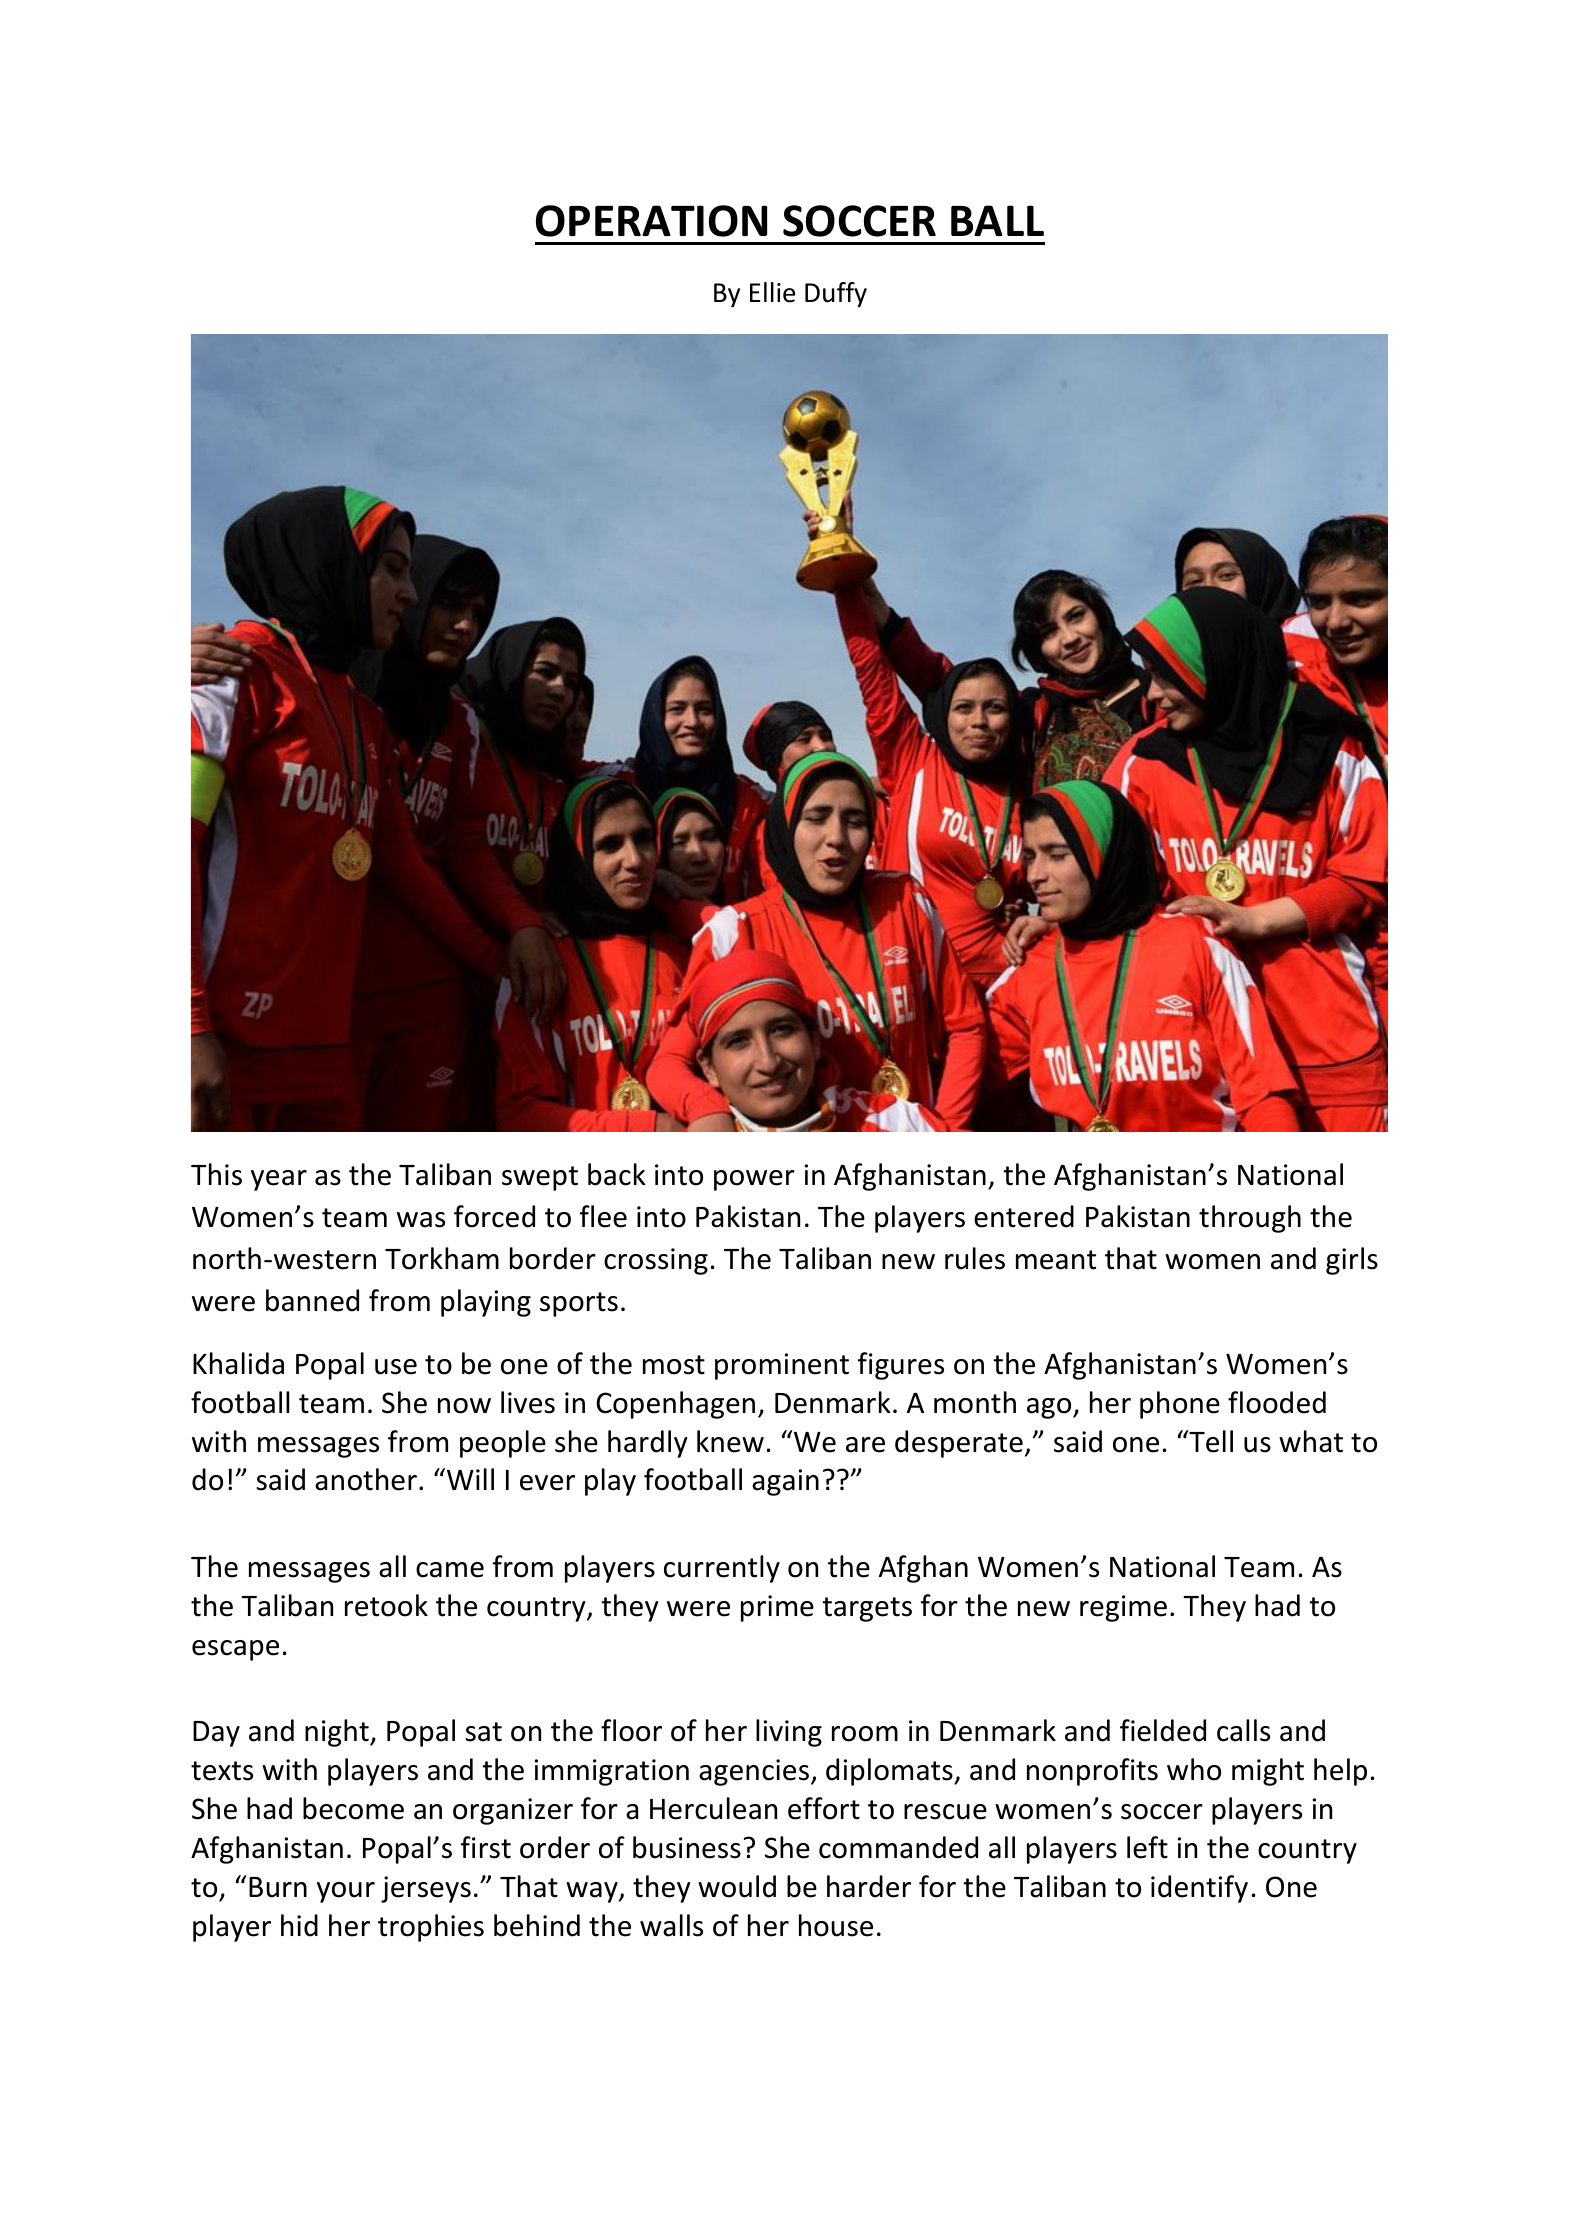 The width and height of the screenshot is (1579, 2232). What do you see at coordinates (651, 221) in the screenshot?
I see `OPERATION` at bounding box center [651, 221].
